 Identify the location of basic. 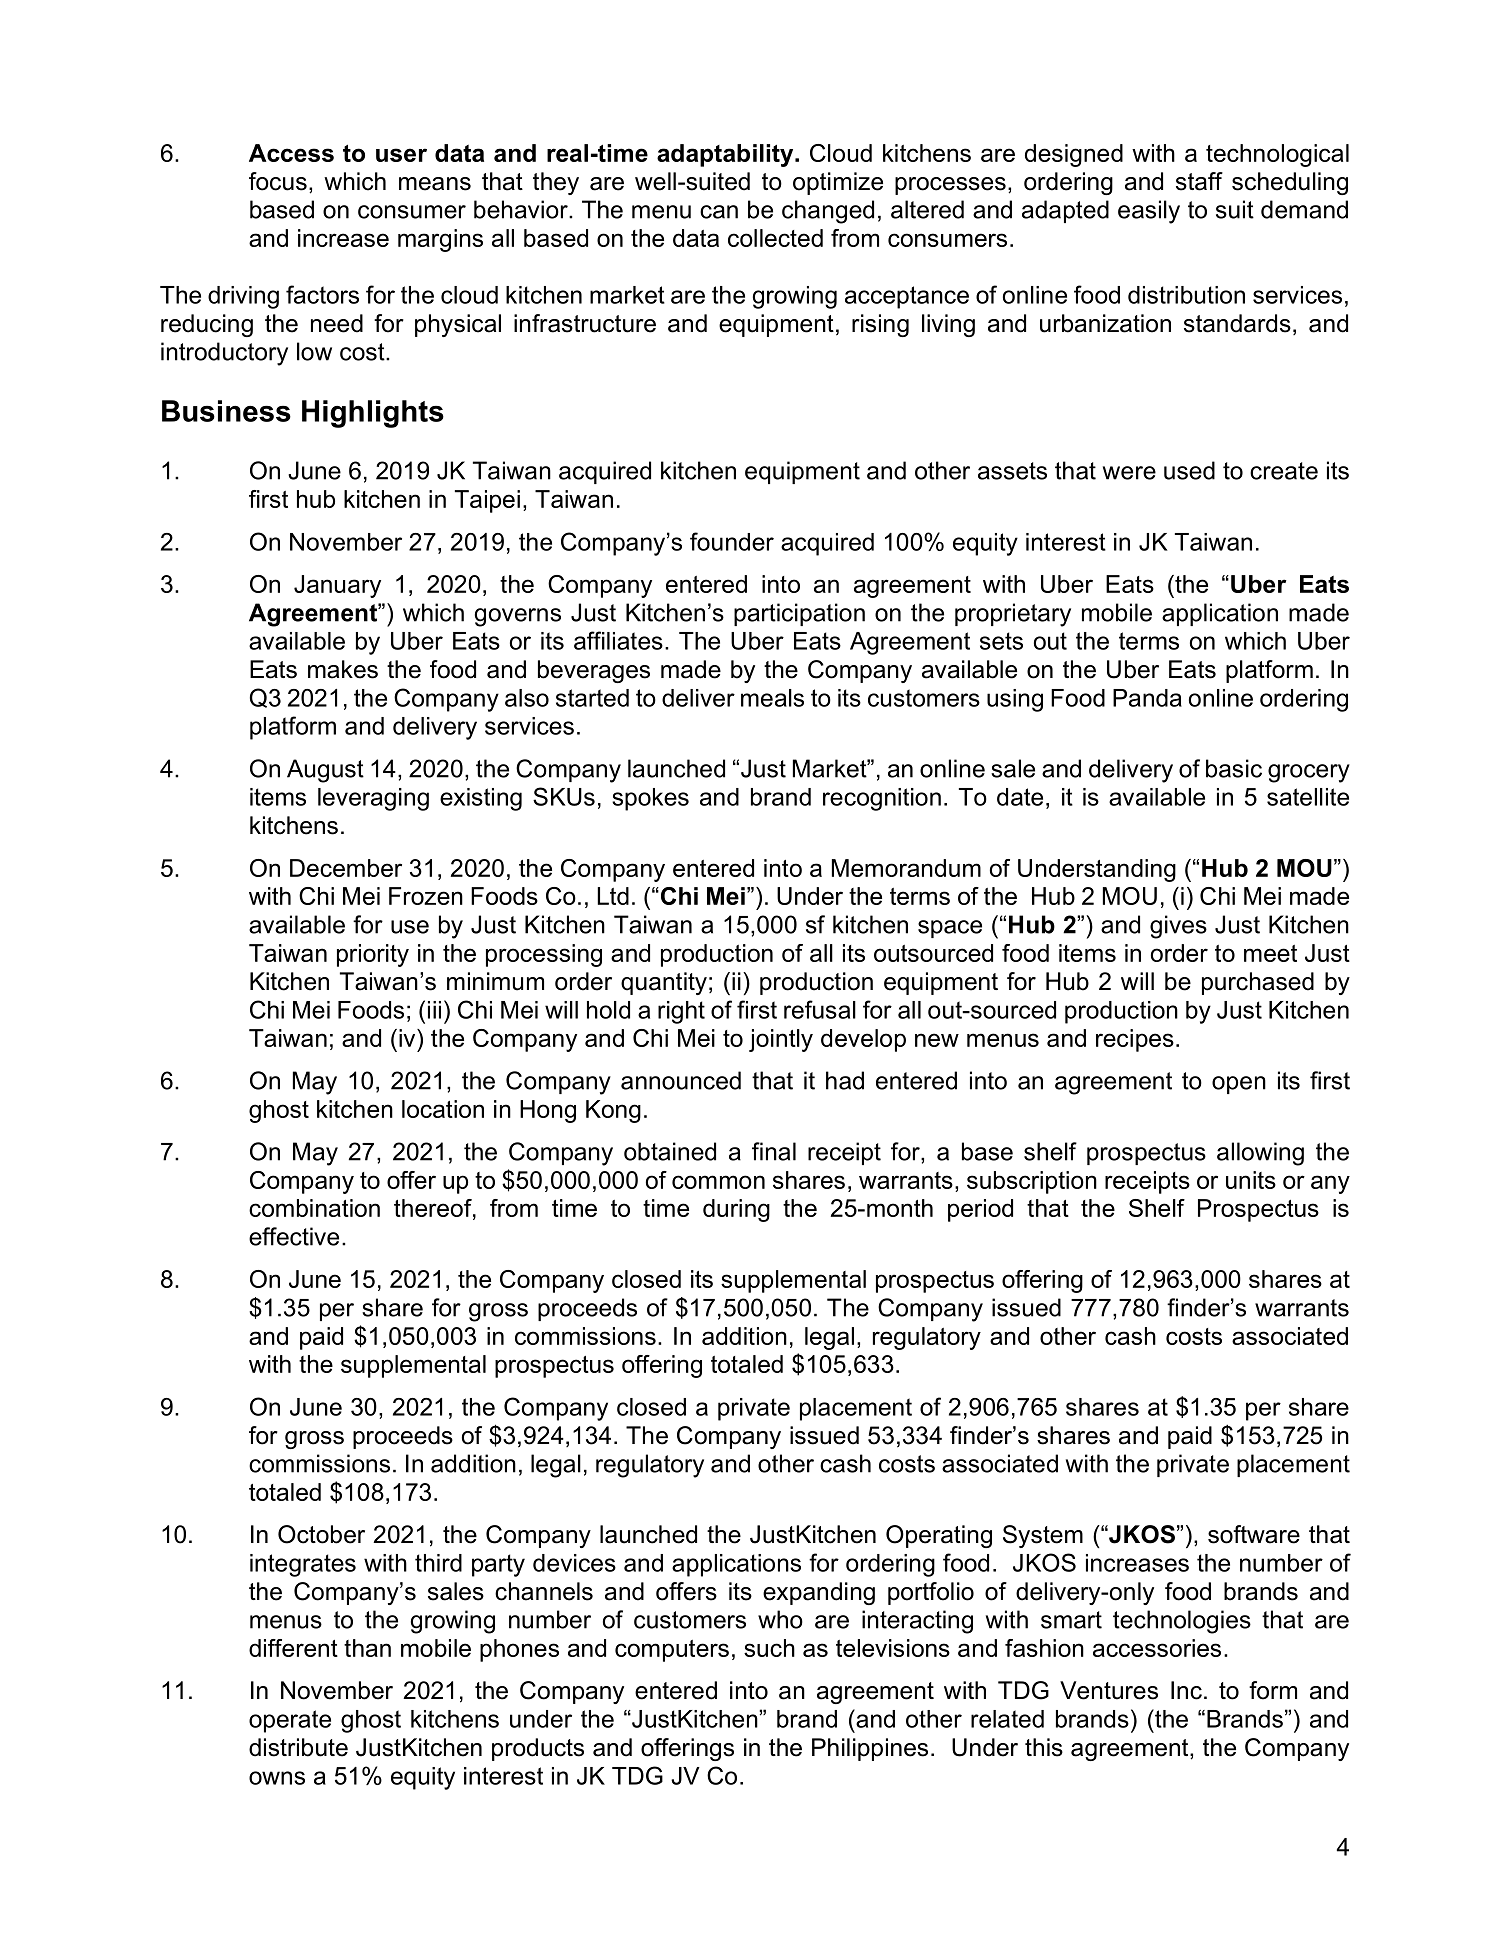
(1234, 768).
